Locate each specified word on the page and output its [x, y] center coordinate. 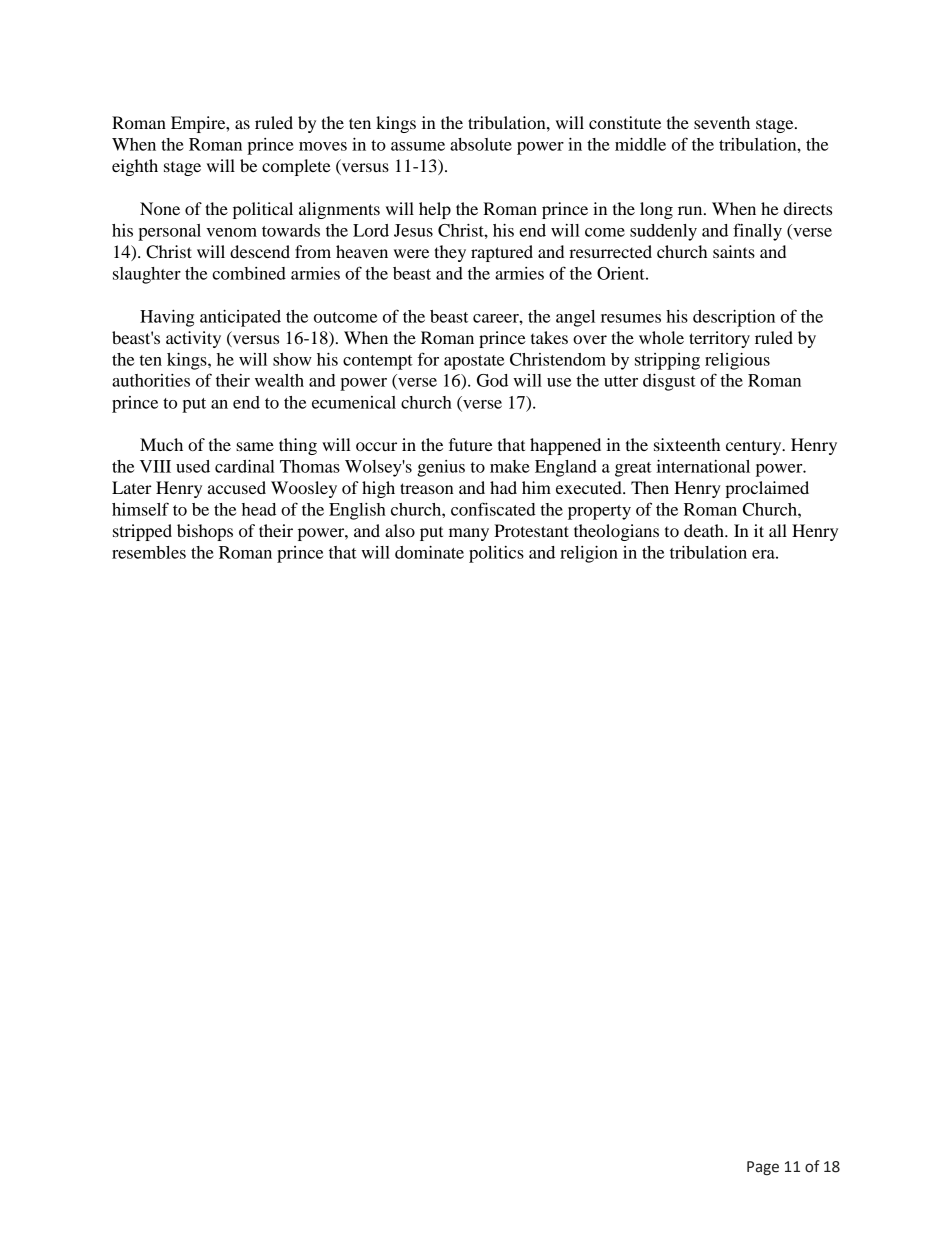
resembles [149, 552]
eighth [135, 167]
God [492, 380]
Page [763, 1168]
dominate [429, 552]
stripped [142, 532]
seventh [722, 122]
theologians [616, 532]
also [400, 530]
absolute [481, 144]
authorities [151, 380]
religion [589, 554]
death [705, 530]
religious [737, 361]
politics [496, 554]
